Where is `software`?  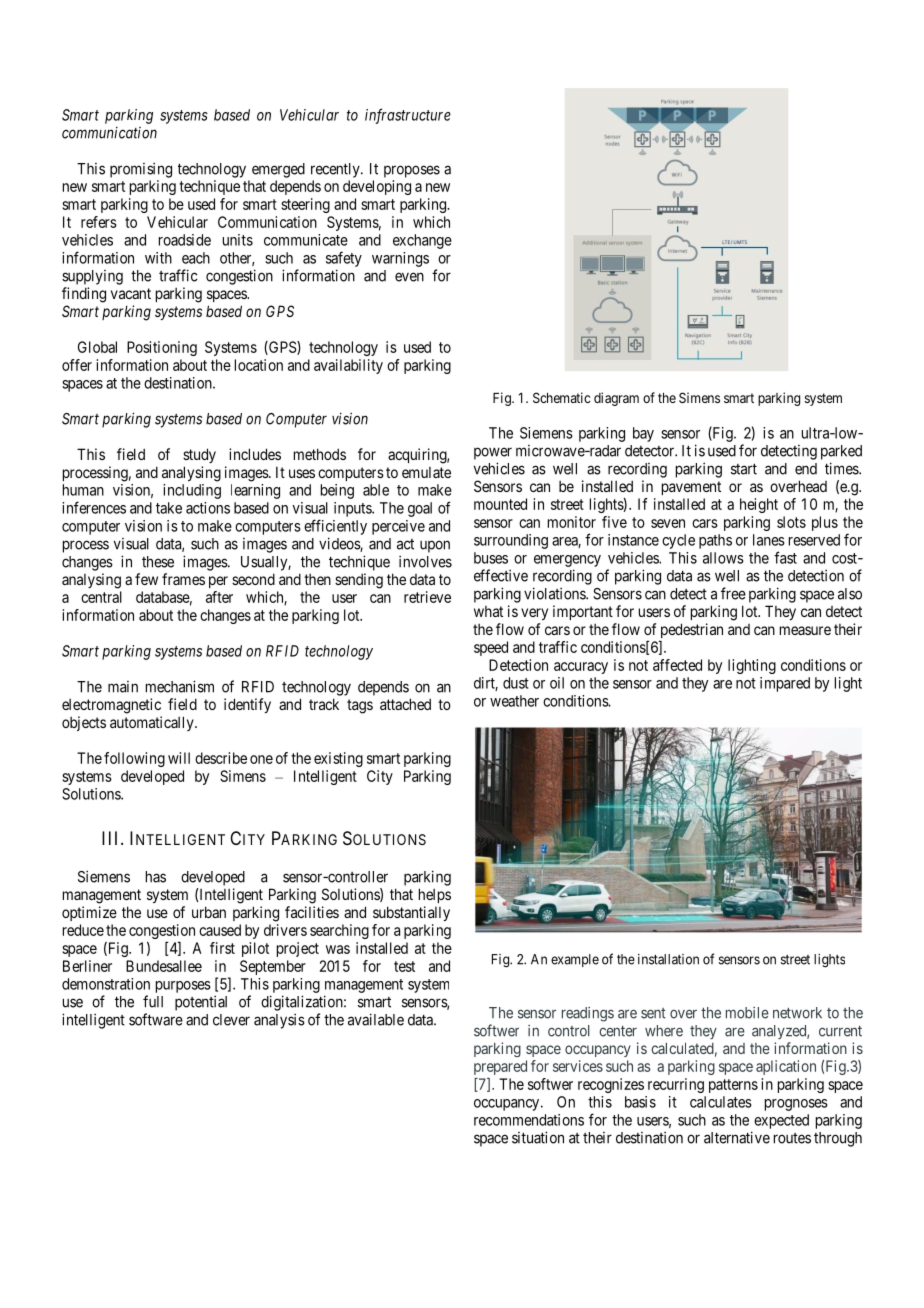
software is located at coordinates (156, 1019).
